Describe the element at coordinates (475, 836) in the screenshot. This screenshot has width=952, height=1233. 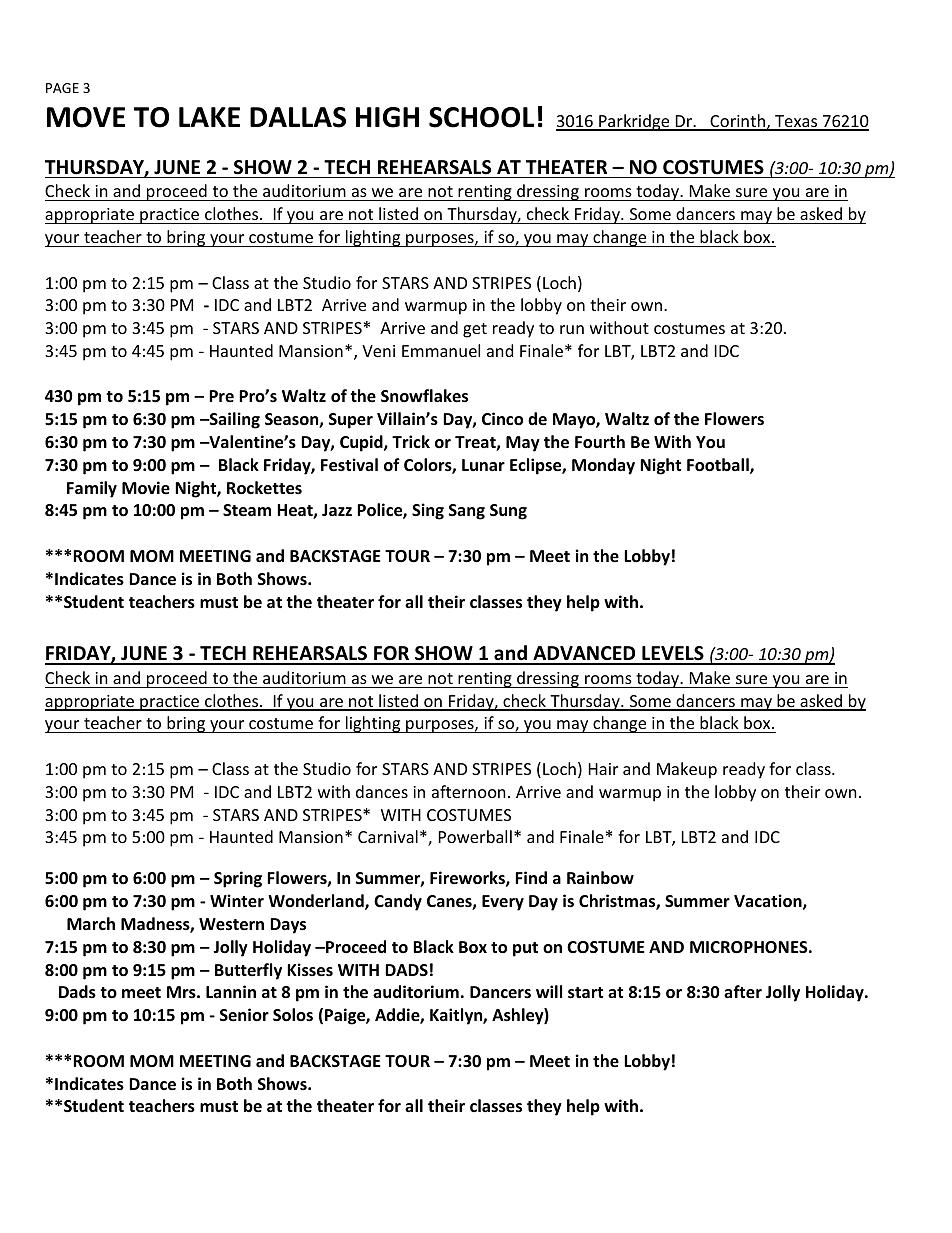
I see `Powerball` at that location.
